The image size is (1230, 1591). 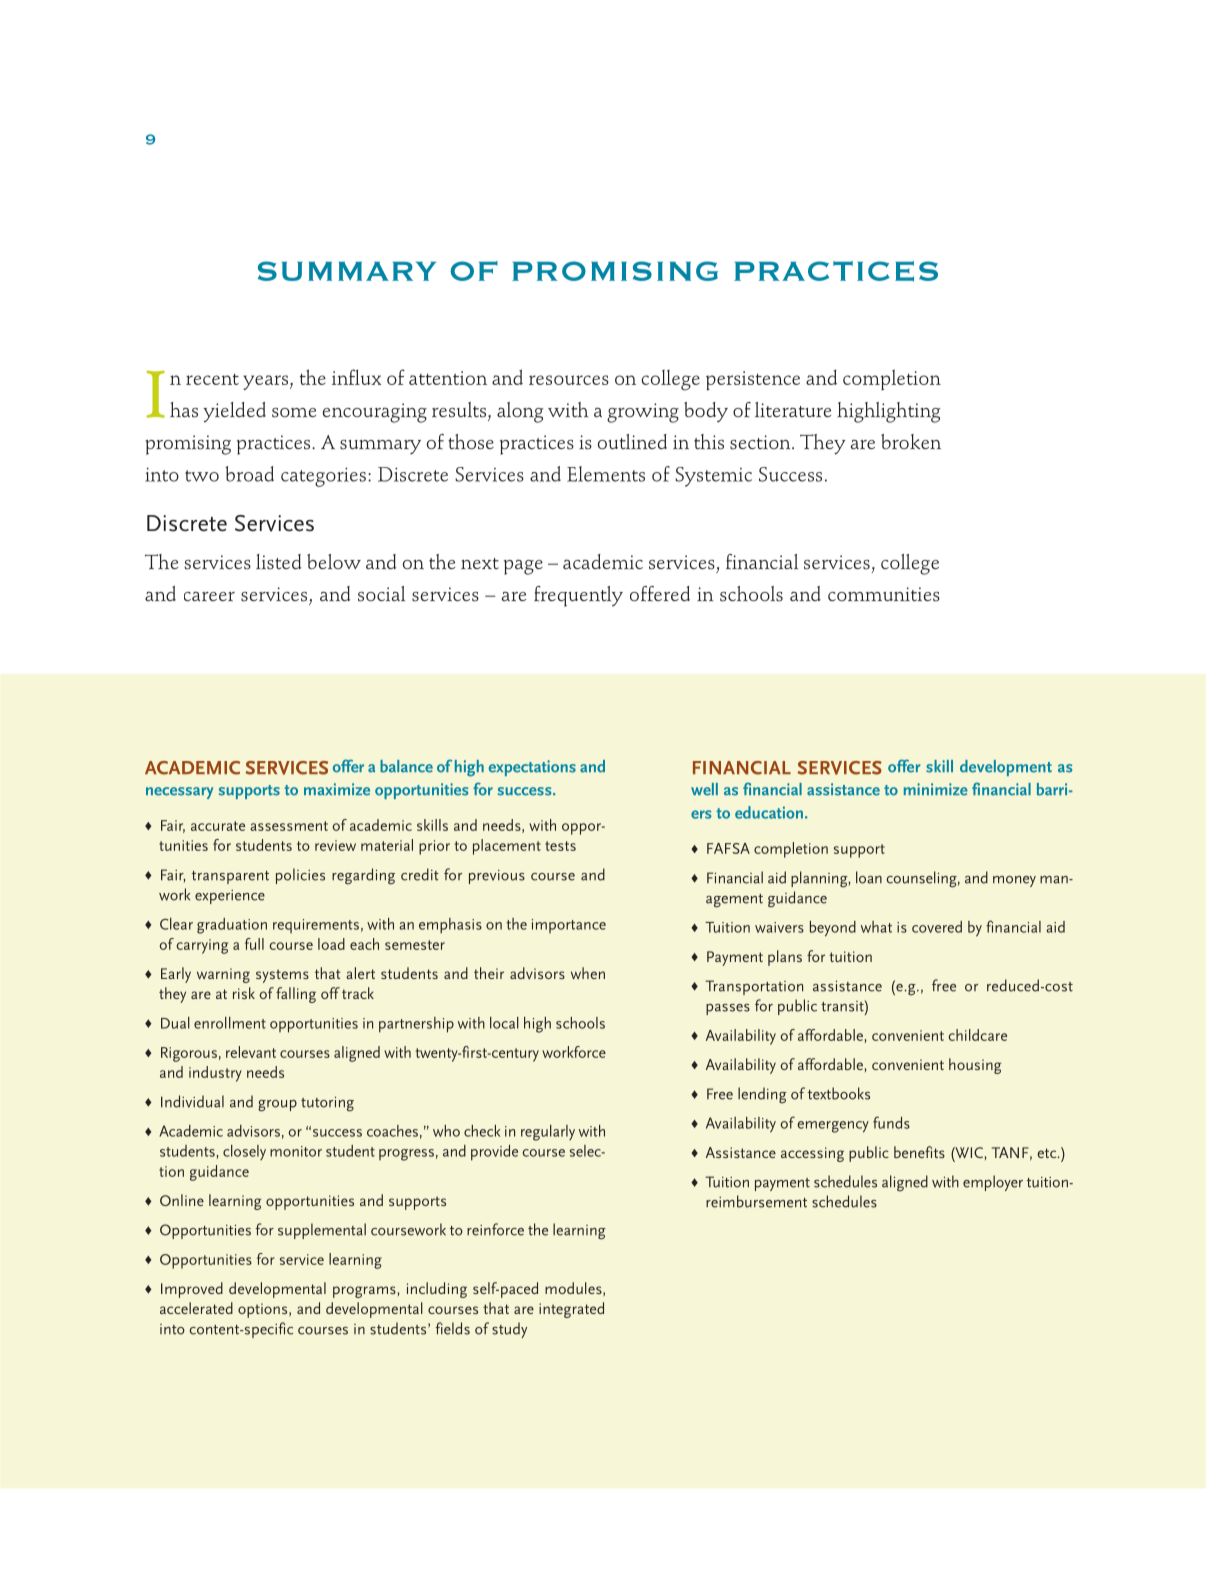 I want to click on group, so click(x=277, y=1106).
